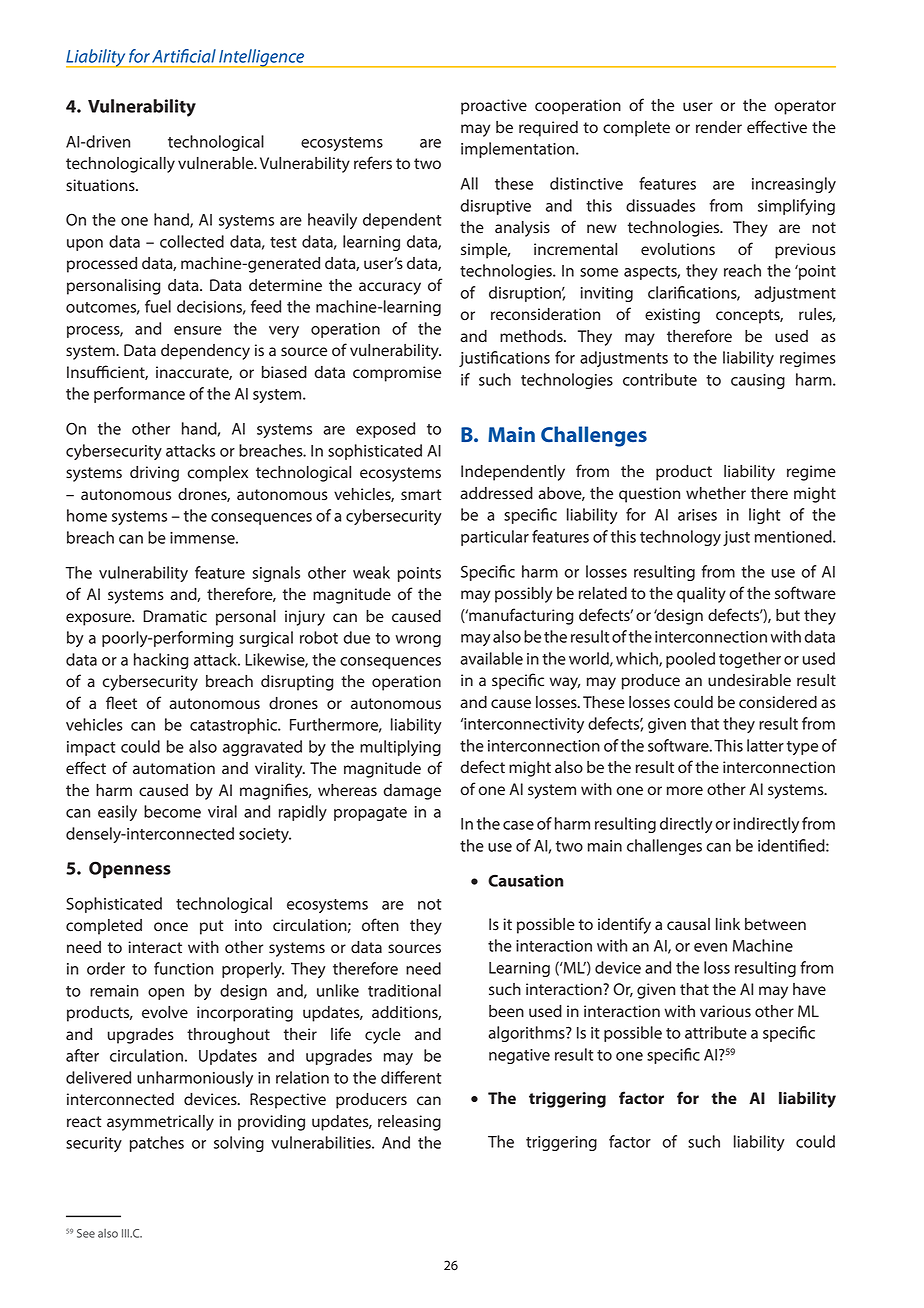 Image resolution: width=924 pixels, height=1308 pixels. Describe the element at coordinates (719, 127) in the page. I see `render` at that location.
